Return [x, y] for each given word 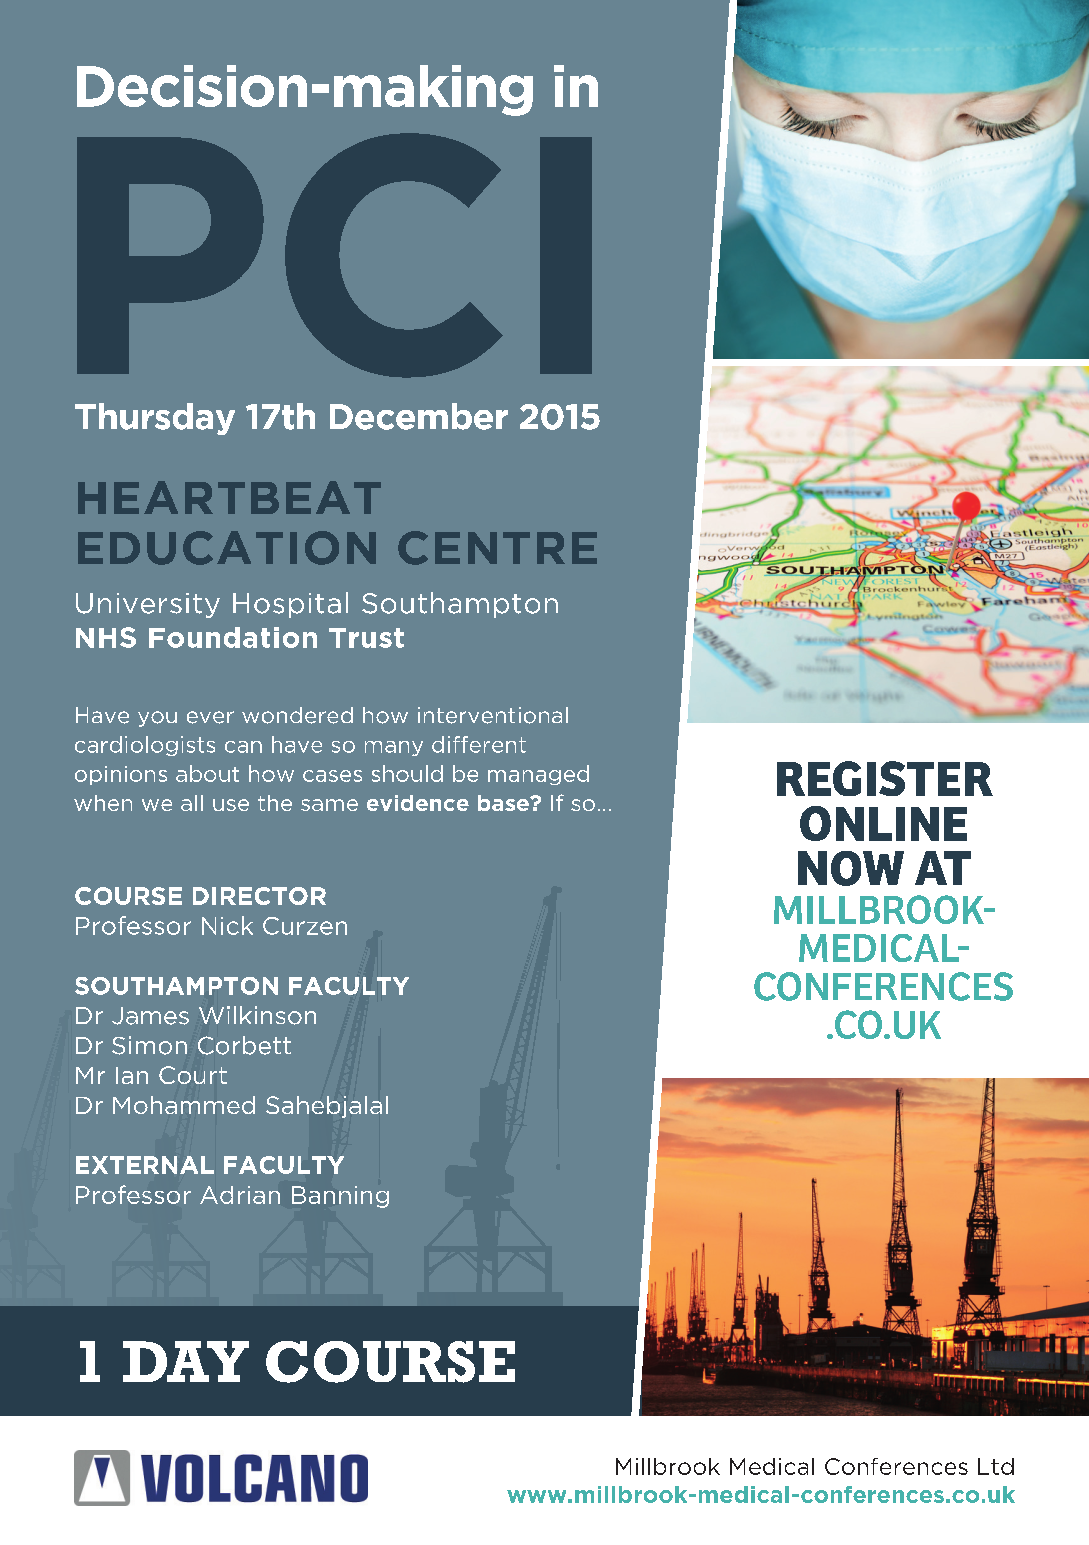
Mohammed [184, 1105]
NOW [851, 868]
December [419, 416]
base [504, 803]
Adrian [240, 1195]
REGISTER [885, 778]
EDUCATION [227, 548]
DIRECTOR [259, 896]
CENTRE [497, 548]
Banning [340, 1197]
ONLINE [883, 823]
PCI [334, 255]
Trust [366, 638]
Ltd [996, 1466]
